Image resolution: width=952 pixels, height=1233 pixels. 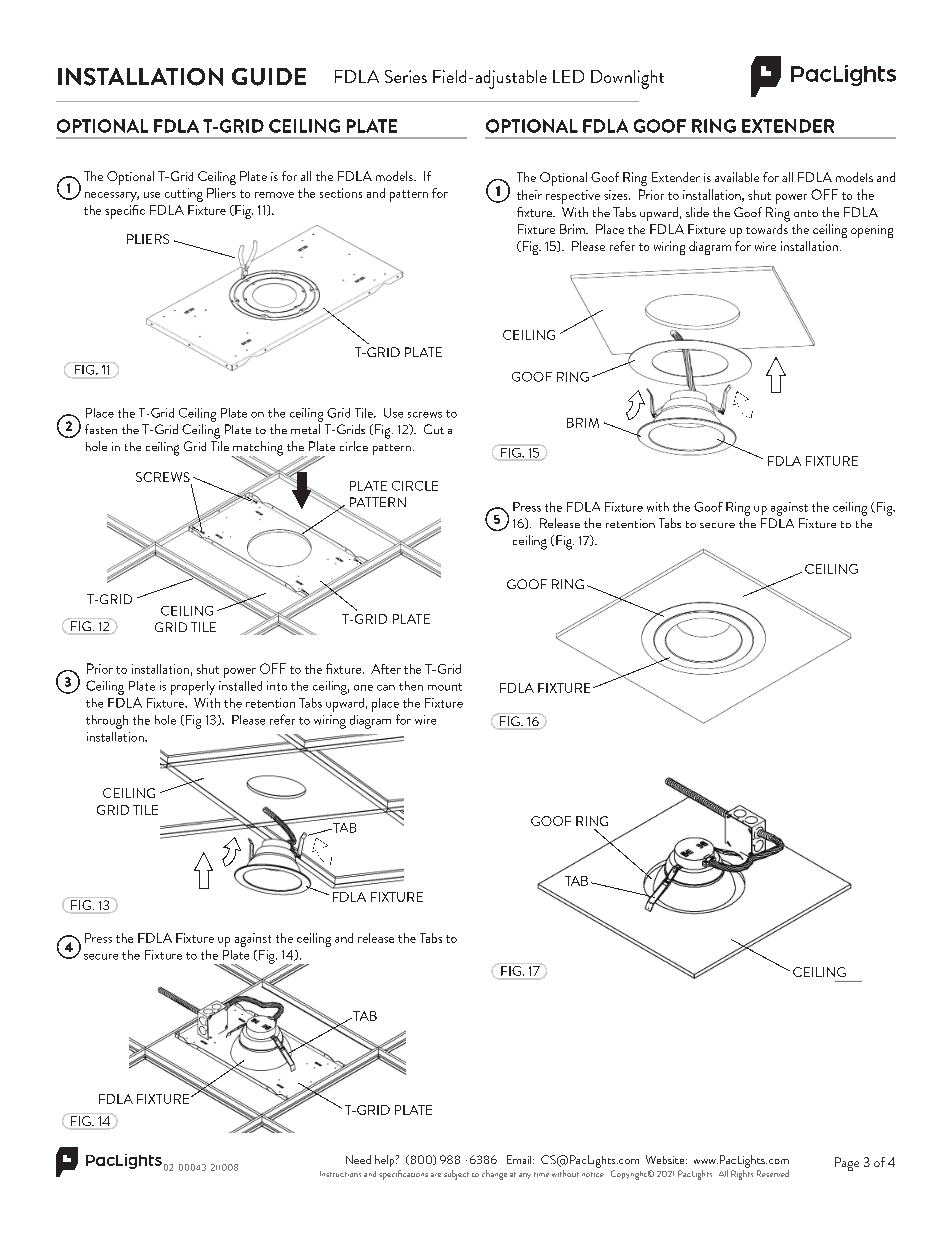 I want to click on available, so click(x=737, y=177).
